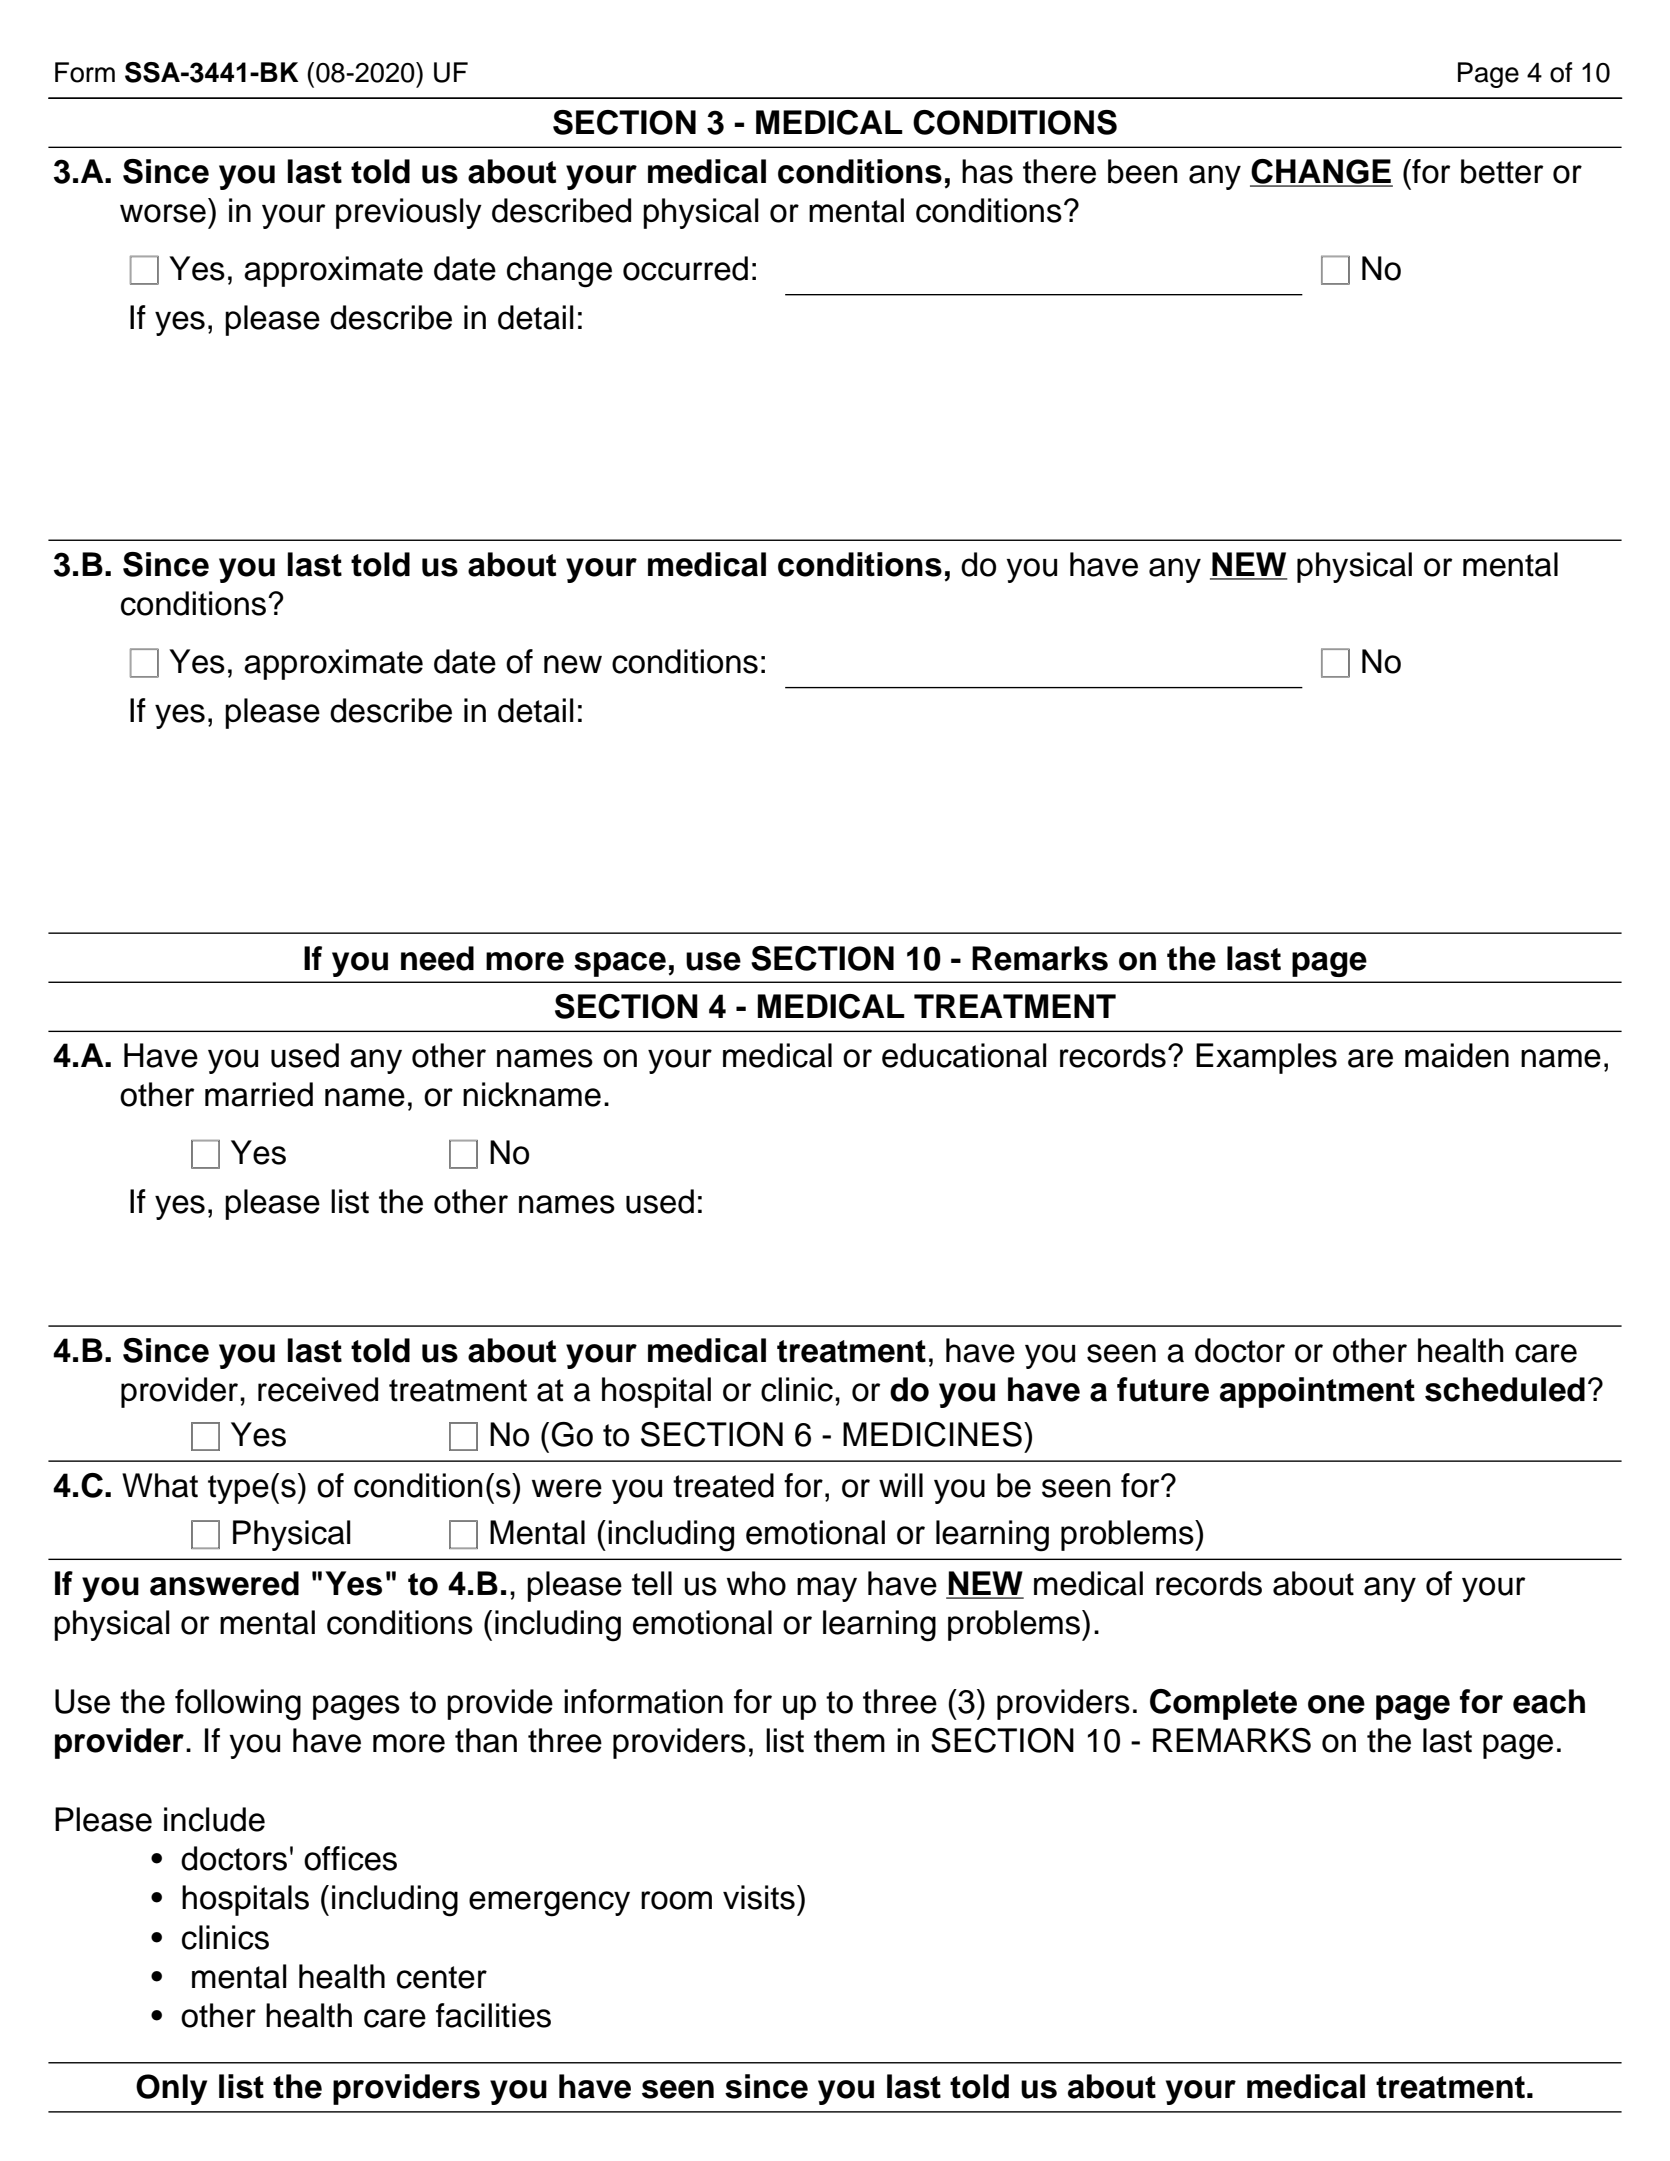 This image has height=2161, width=1670. What do you see at coordinates (442, 1977) in the image?
I see `center` at bounding box center [442, 1977].
